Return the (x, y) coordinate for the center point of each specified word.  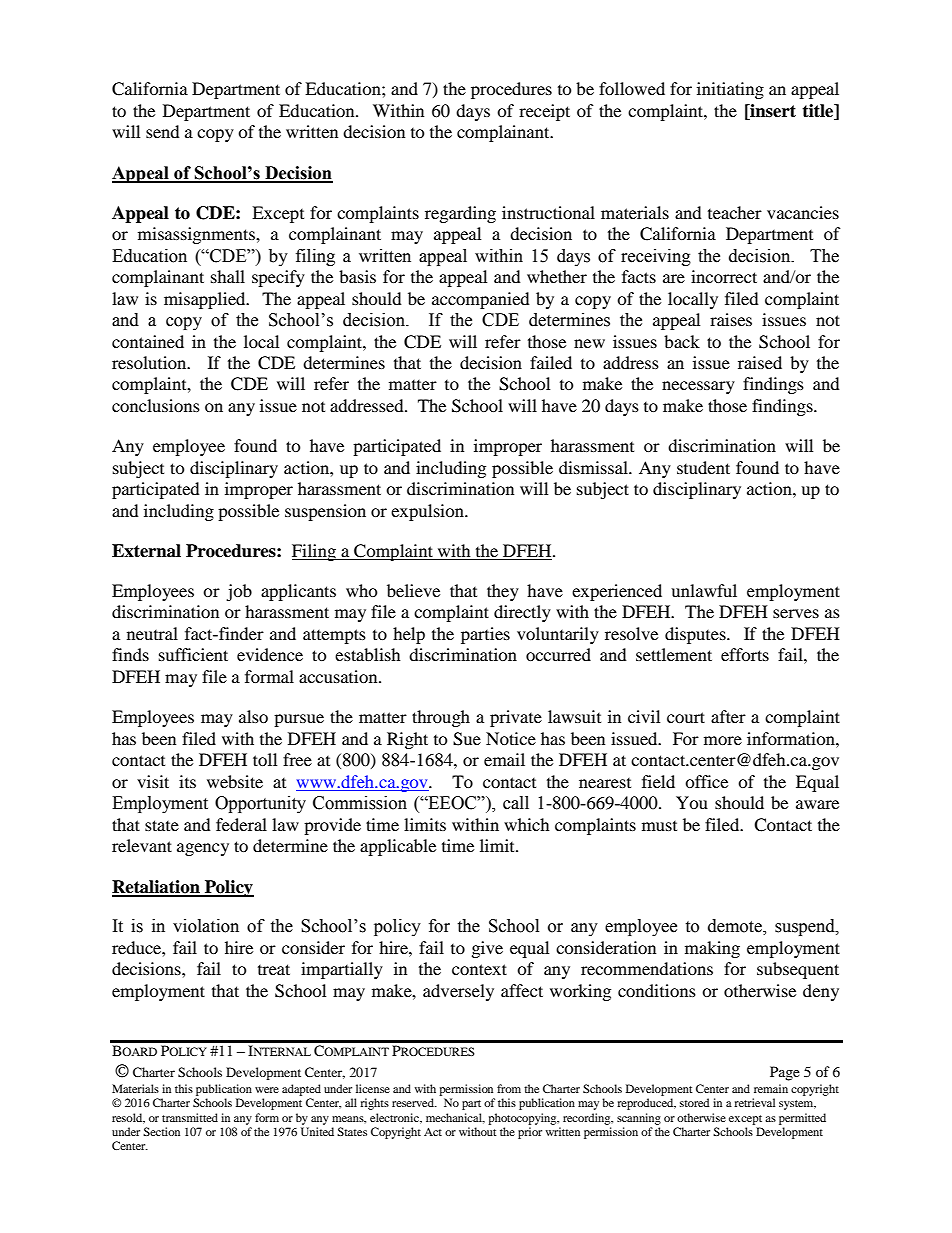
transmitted (190, 1117)
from (509, 1088)
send (163, 131)
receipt (544, 112)
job (239, 592)
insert (772, 111)
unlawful (704, 590)
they (503, 592)
